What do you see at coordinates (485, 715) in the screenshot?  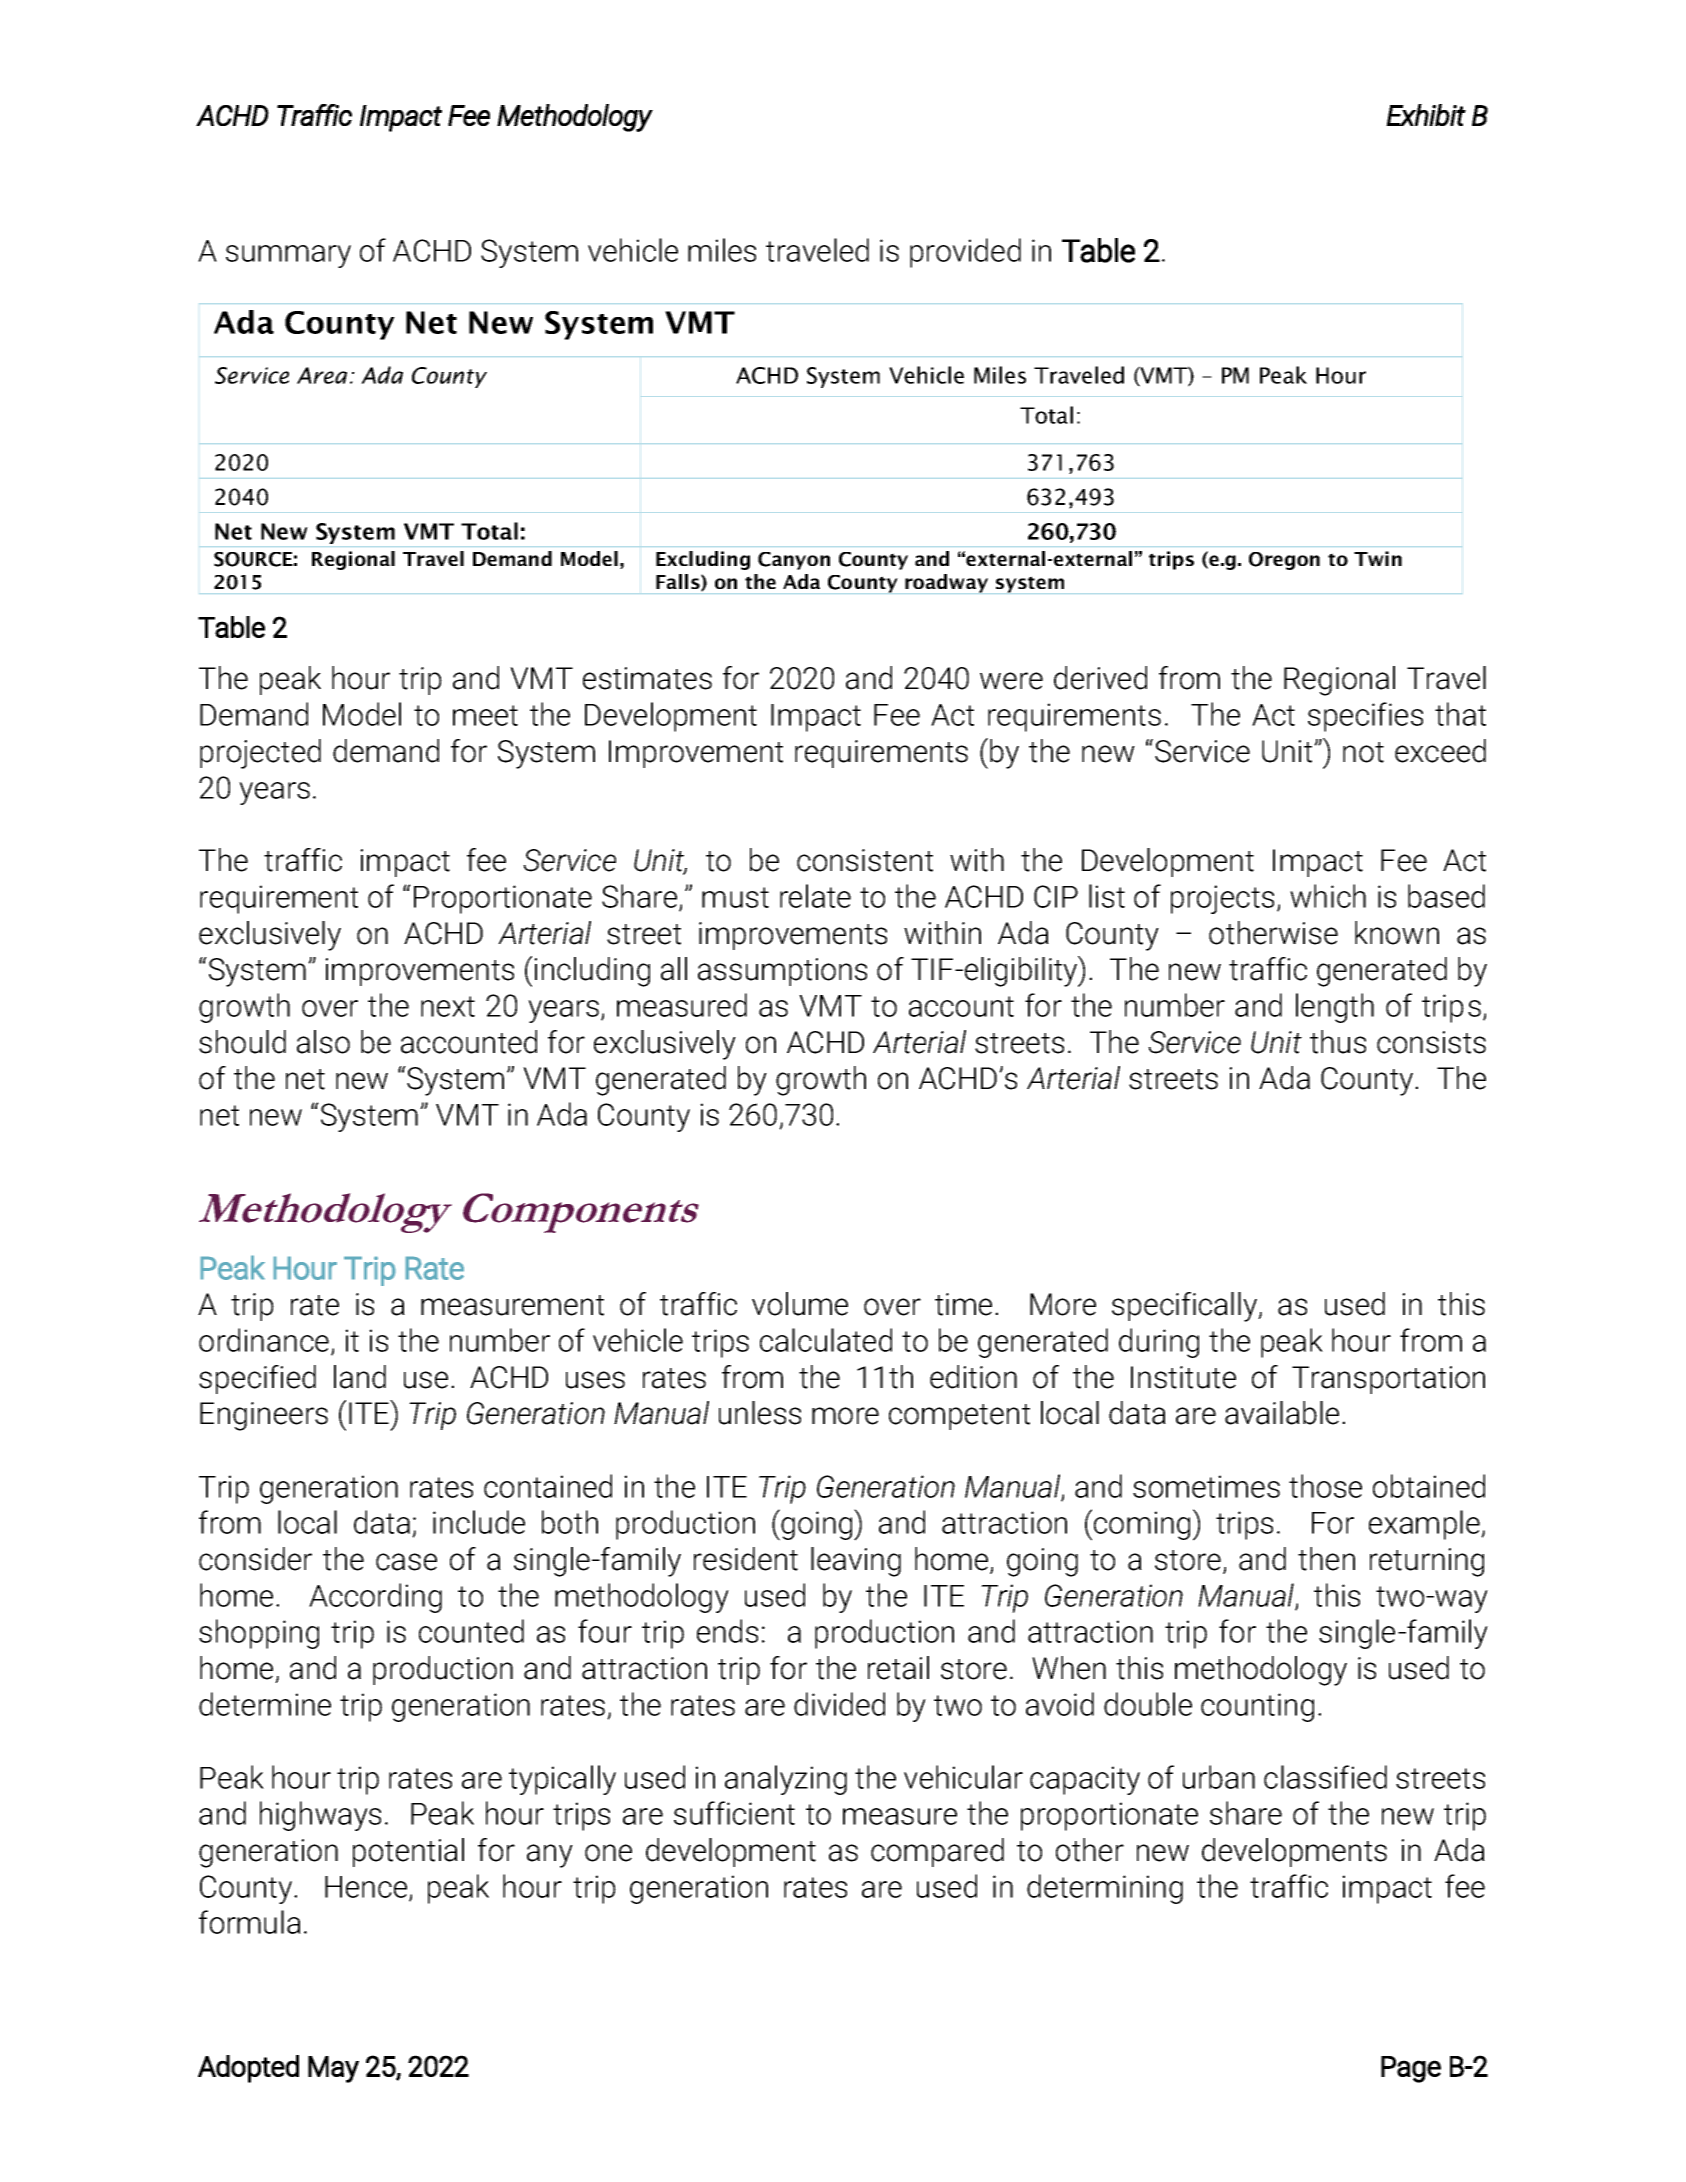 I see `meet` at bounding box center [485, 715].
